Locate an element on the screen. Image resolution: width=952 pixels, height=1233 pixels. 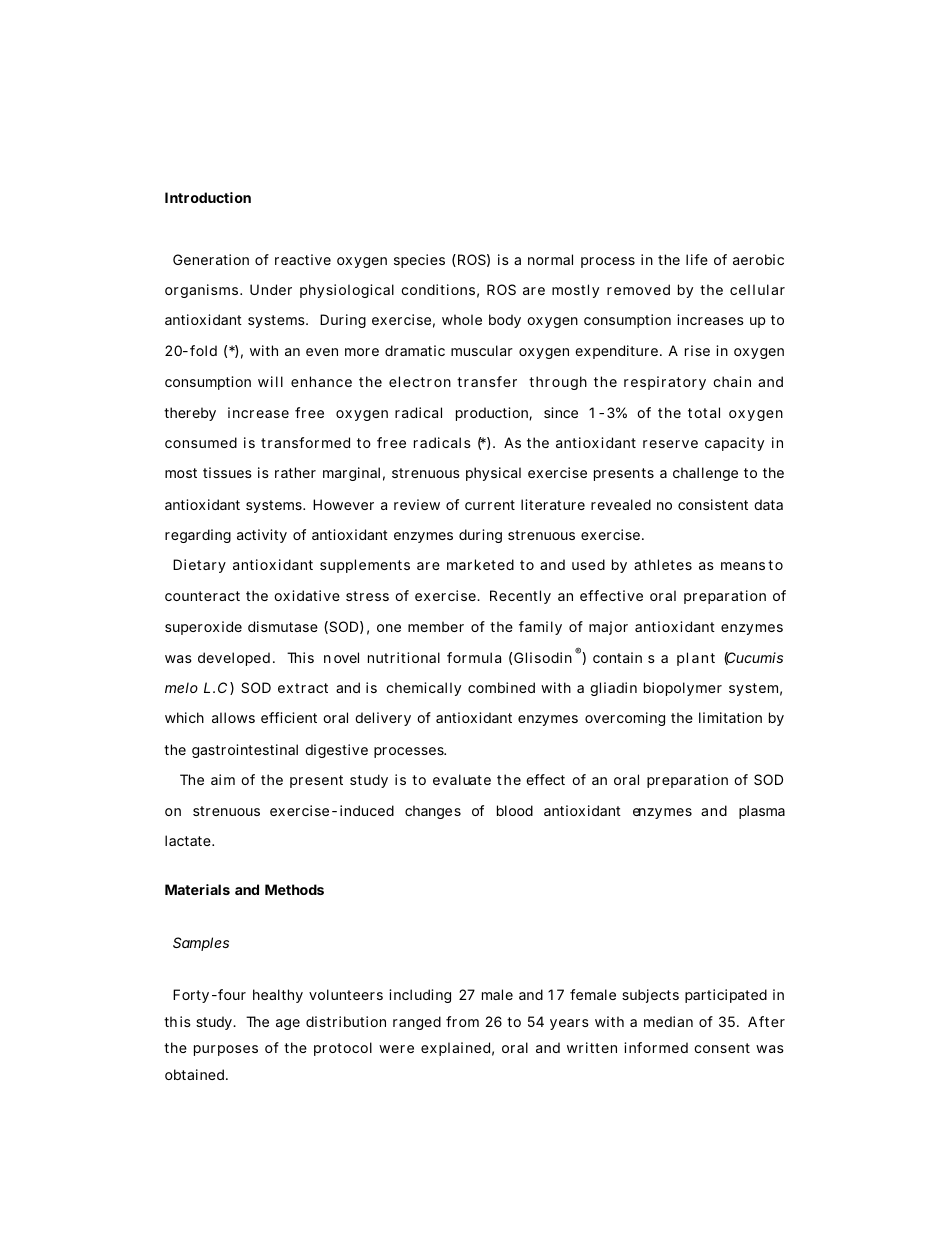
purposes is located at coordinates (226, 1050).
